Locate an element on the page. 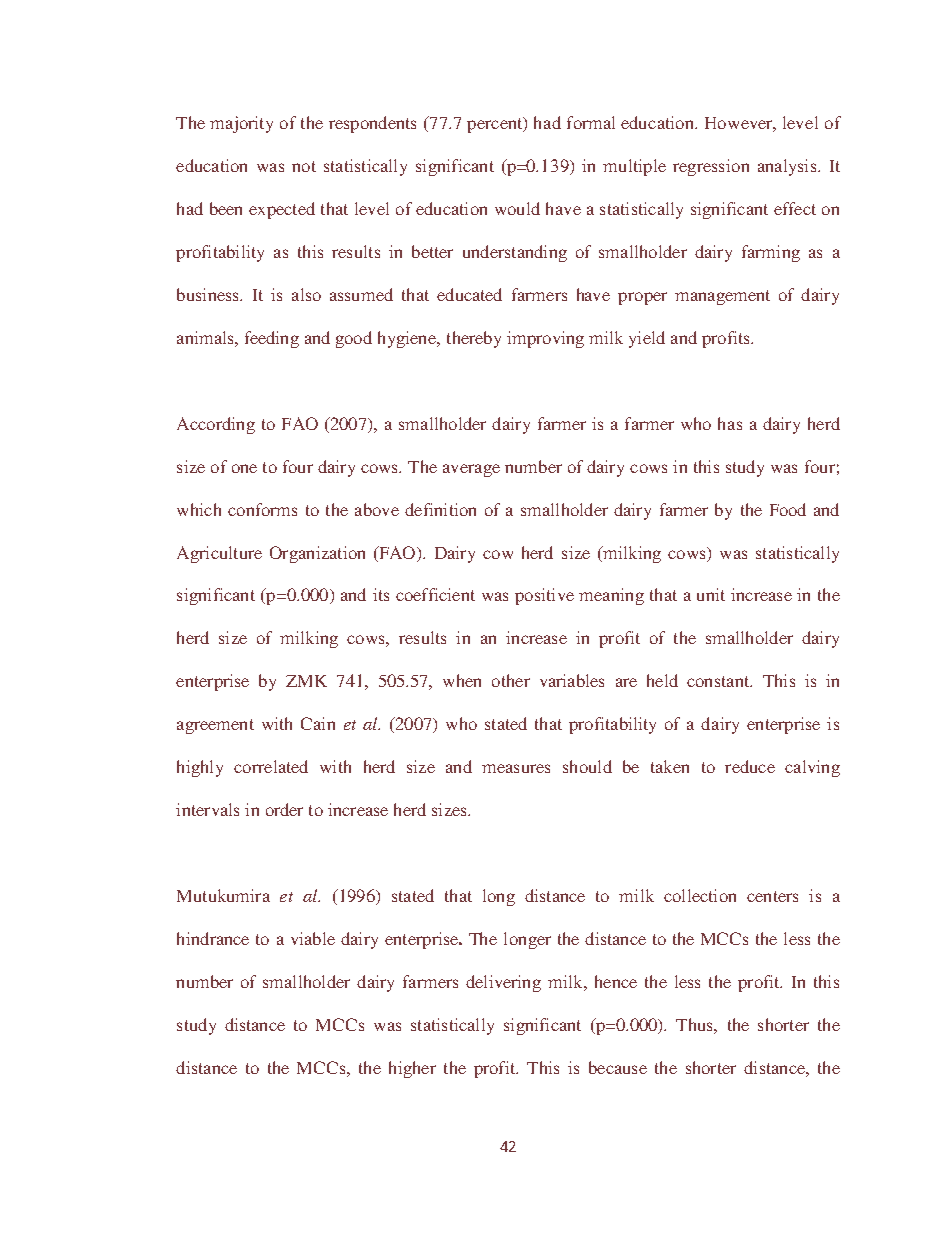 This document has height=1233, width=952. percent is located at coordinates (496, 125).
